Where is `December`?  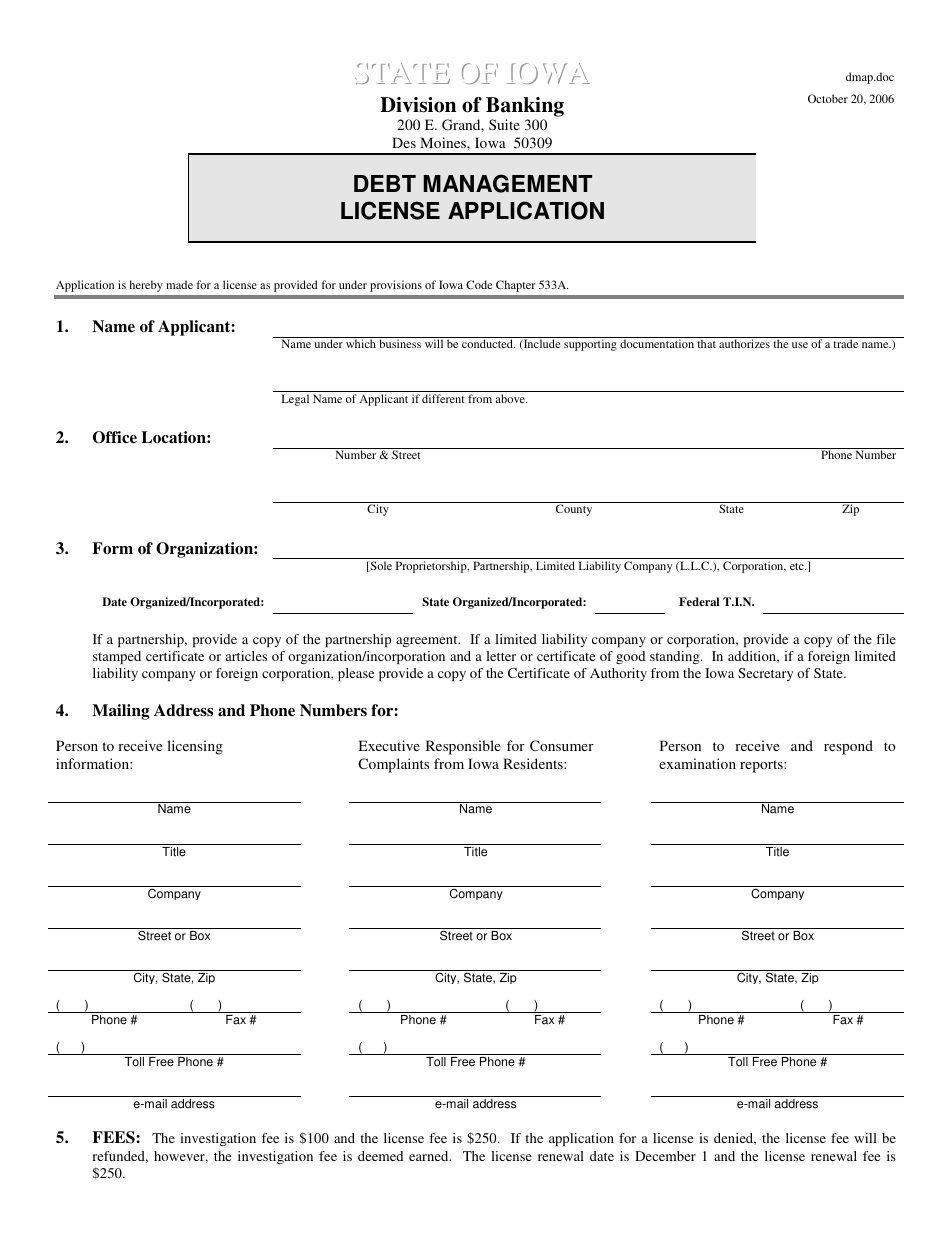 December is located at coordinates (665, 1156).
